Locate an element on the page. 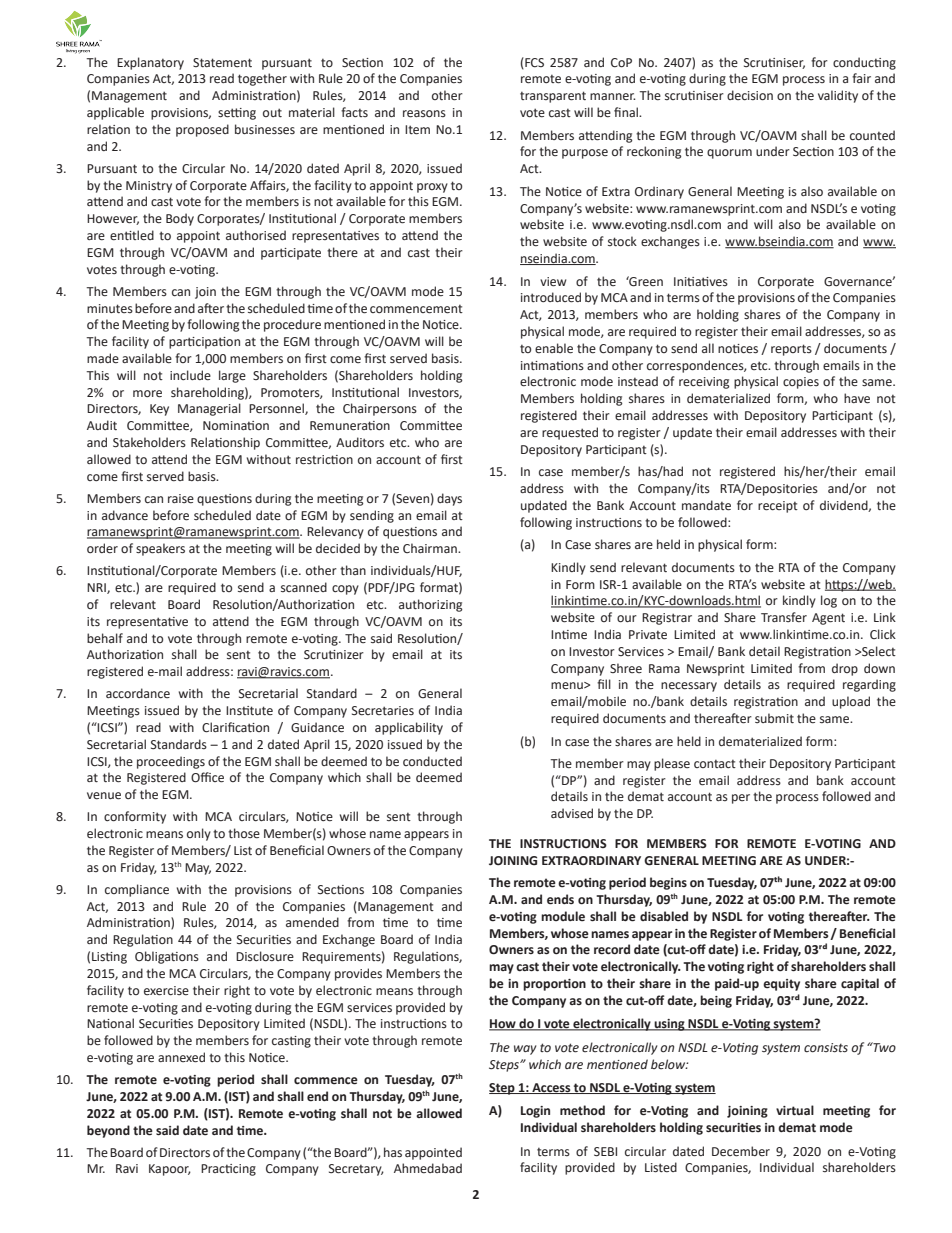  transparent is located at coordinates (553, 97).
